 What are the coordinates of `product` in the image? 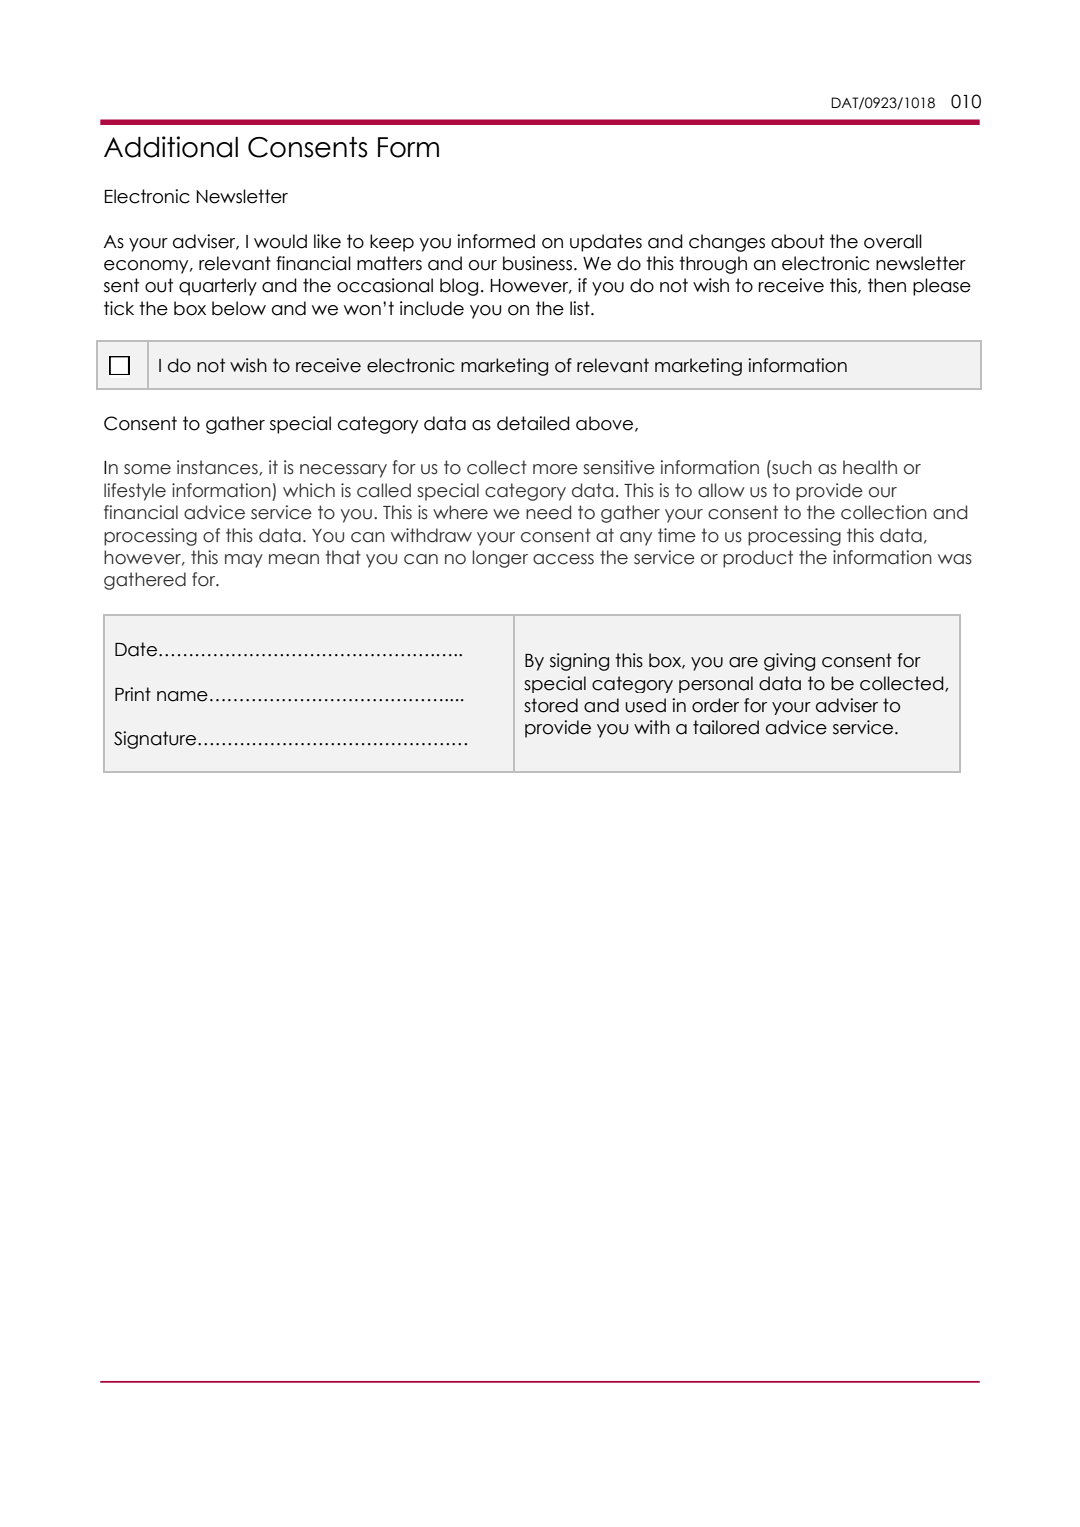 It's located at (758, 559).
